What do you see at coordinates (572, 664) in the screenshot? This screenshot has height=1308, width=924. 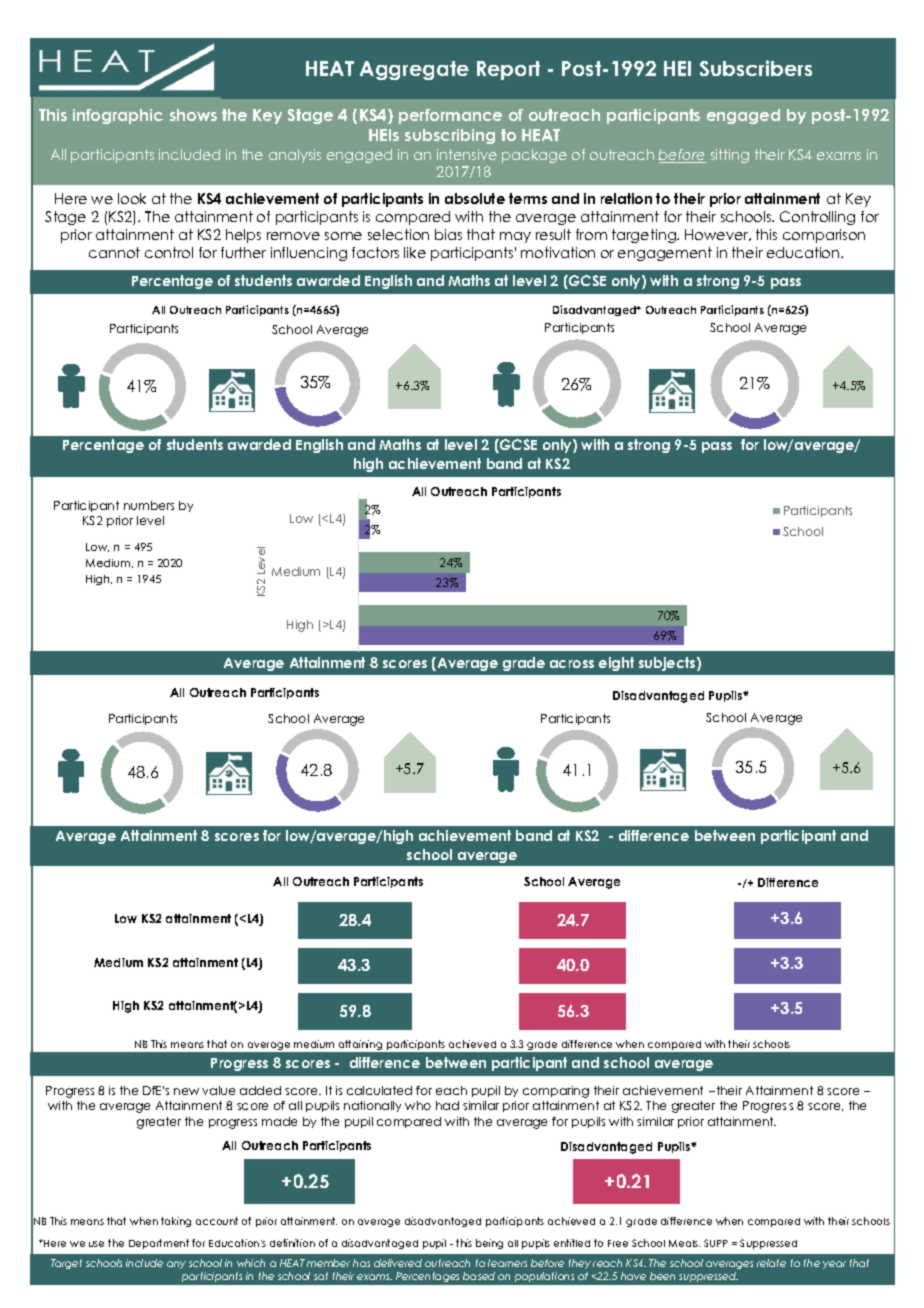 I see `across` at bounding box center [572, 664].
